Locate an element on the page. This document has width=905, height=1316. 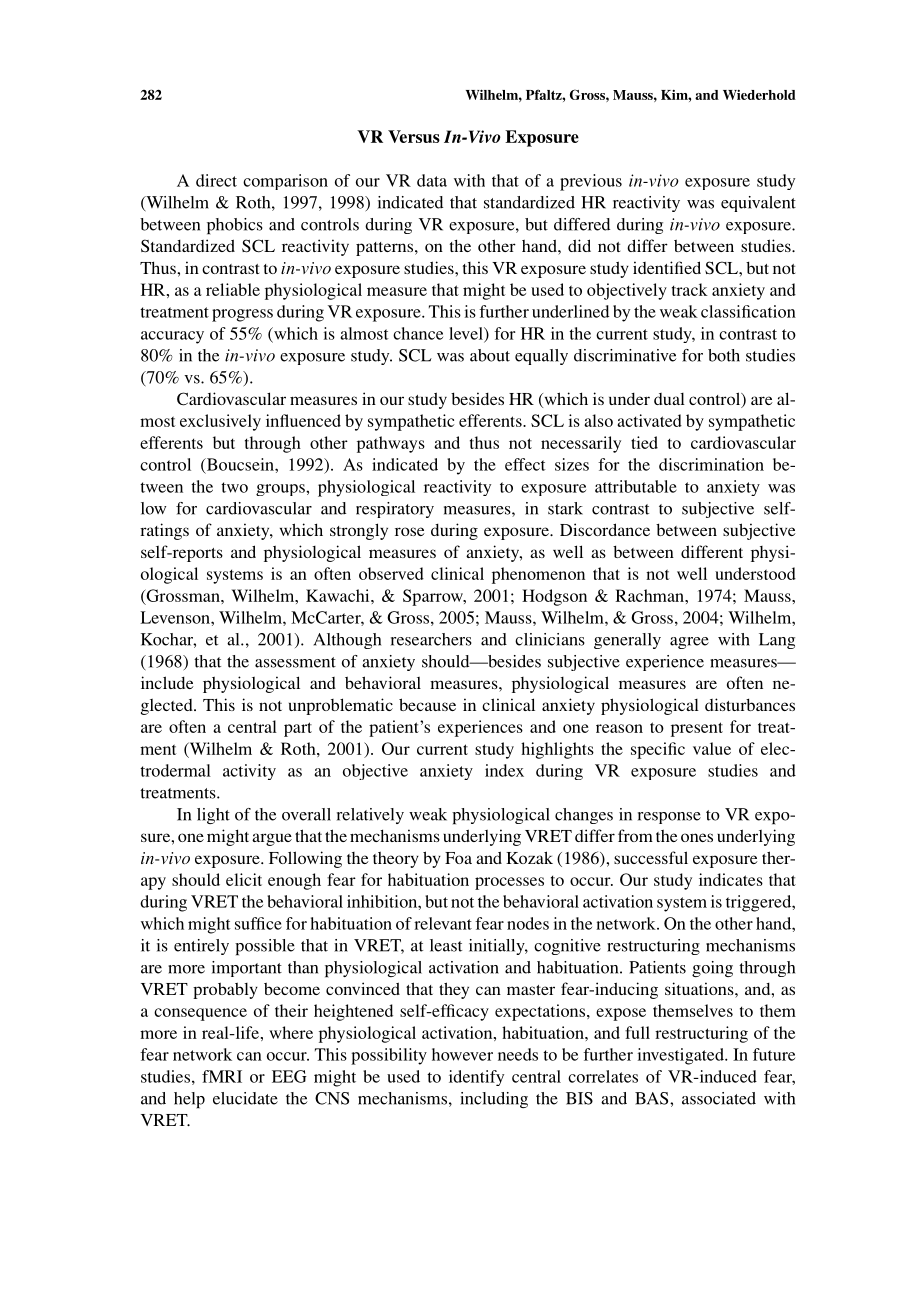
groups is located at coordinates (281, 490).
